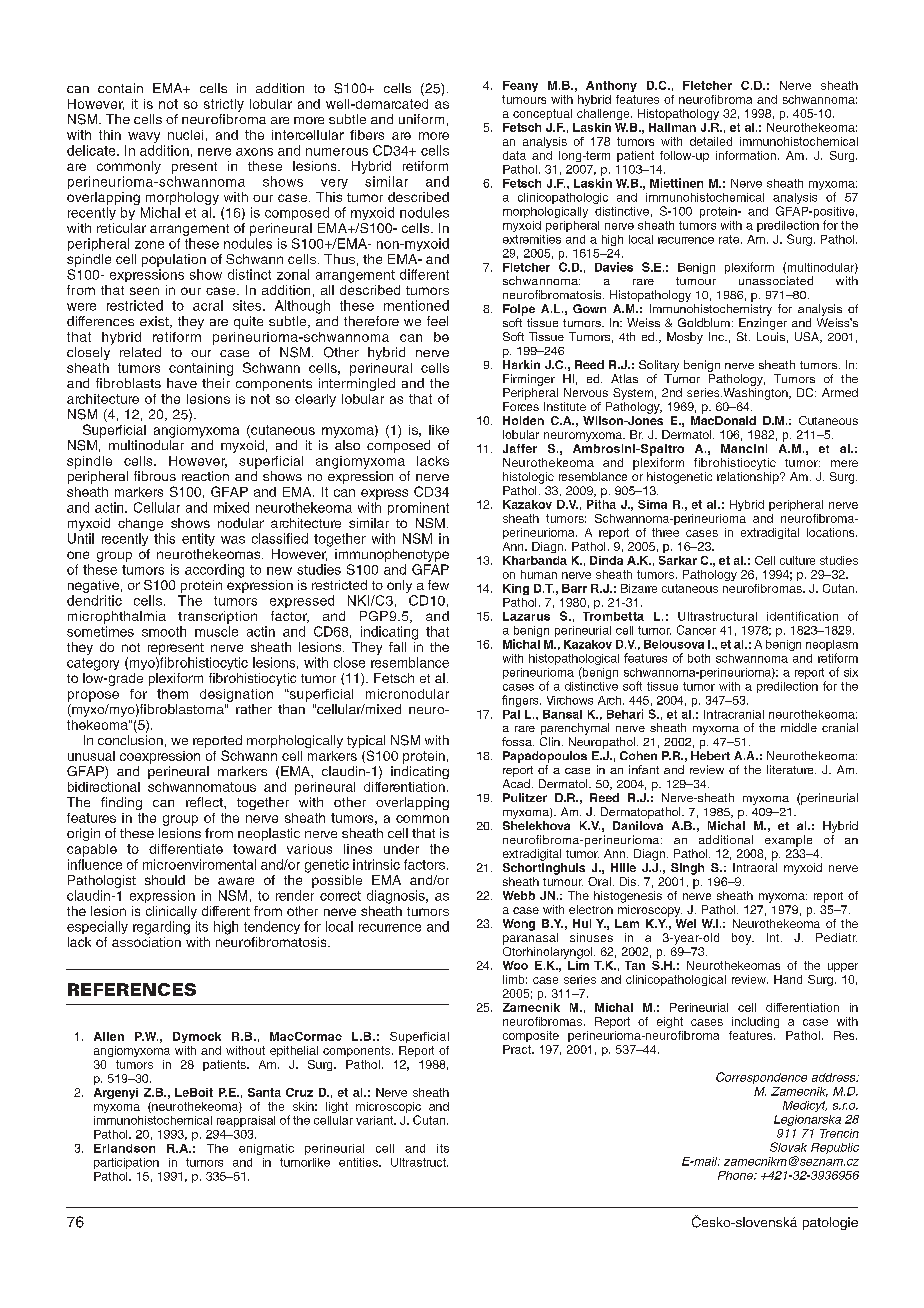  Describe the element at coordinates (185, 135) in the image. I see `nuclei` at that location.
